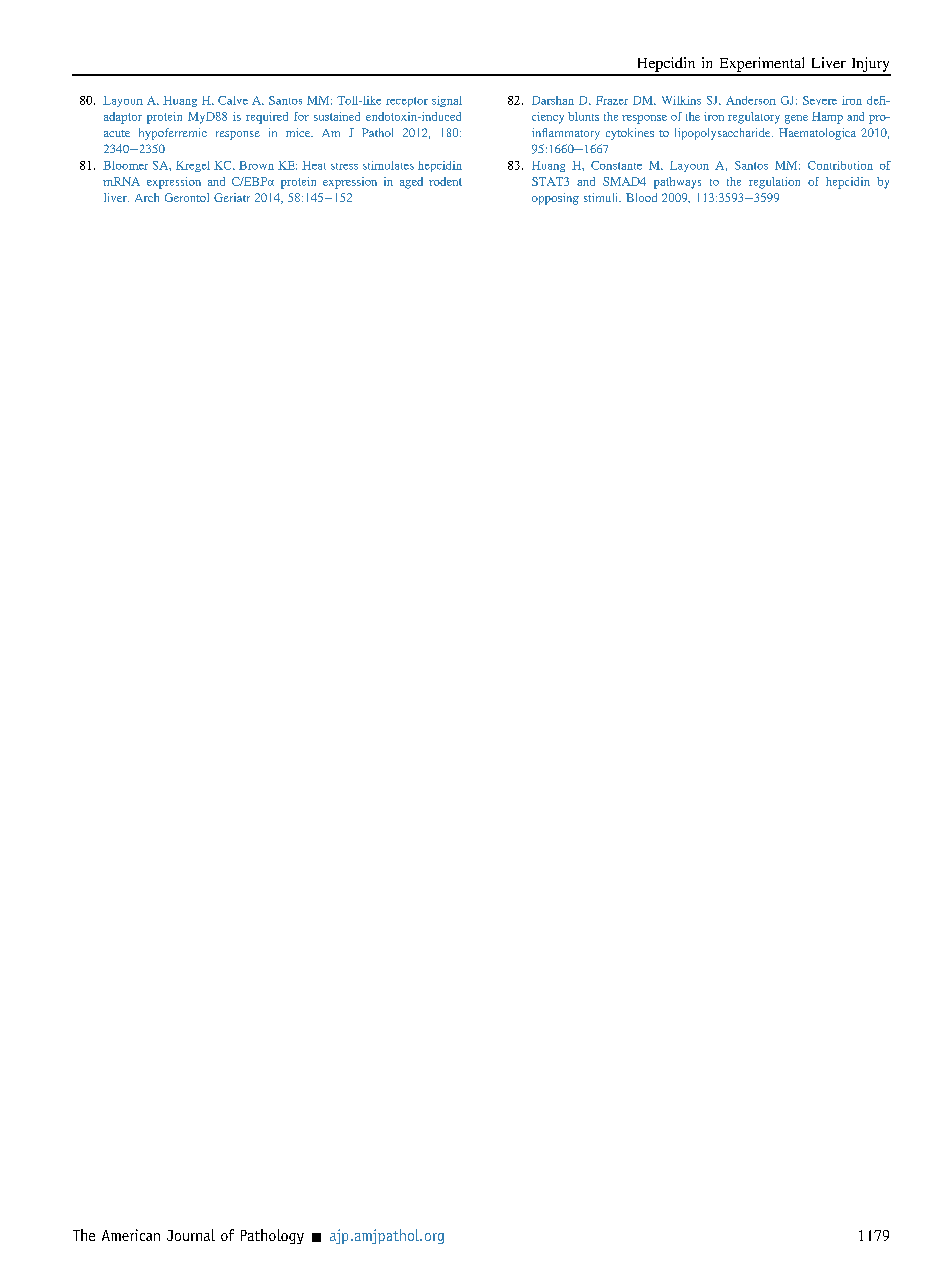 The width and height of the screenshot is (952, 1275). What do you see at coordinates (233, 100) in the screenshot?
I see `Calve` at bounding box center [233, 100].
